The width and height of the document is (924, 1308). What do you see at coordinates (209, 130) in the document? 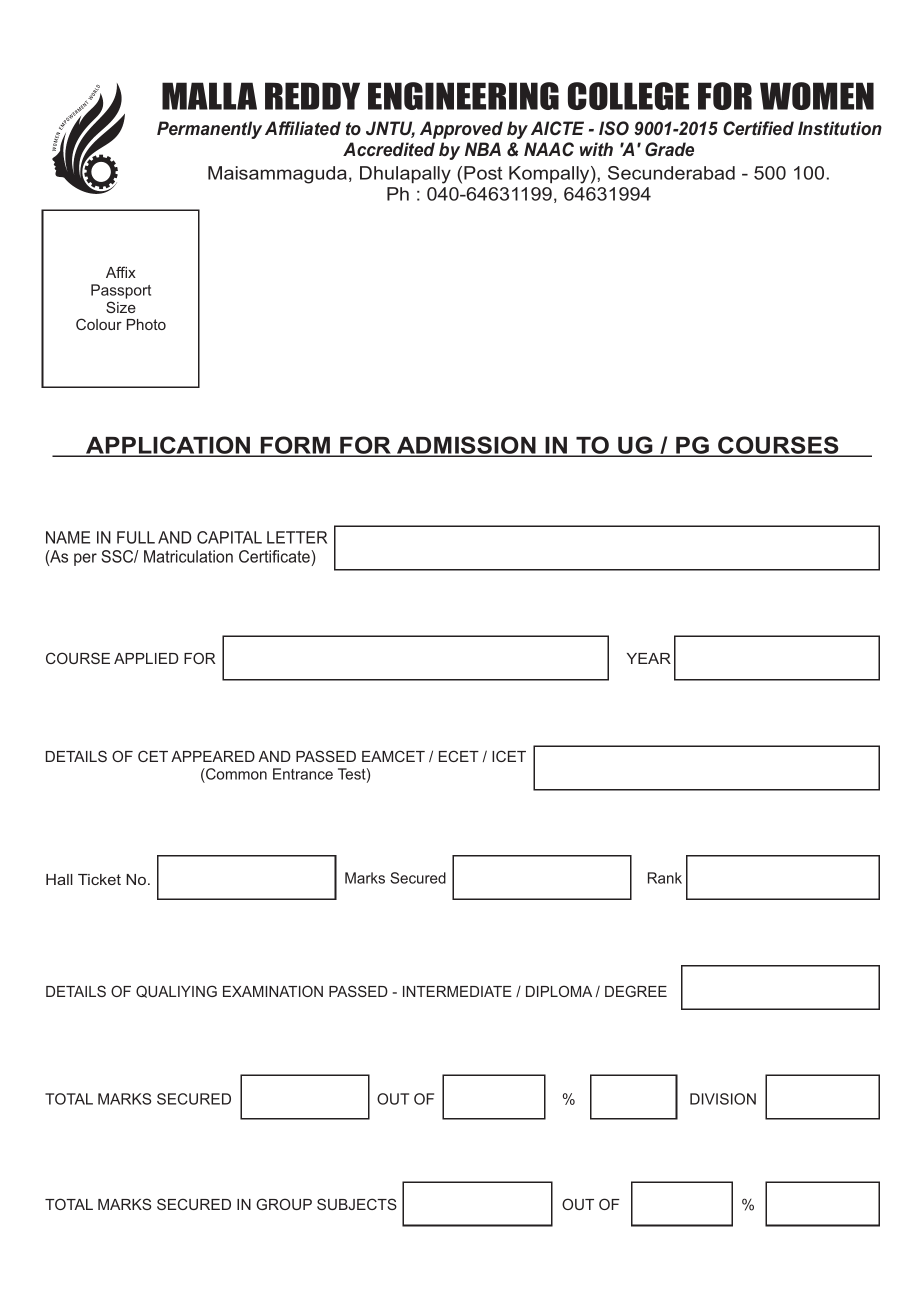
I see `Permanently` at bounding box center [209, 130].
